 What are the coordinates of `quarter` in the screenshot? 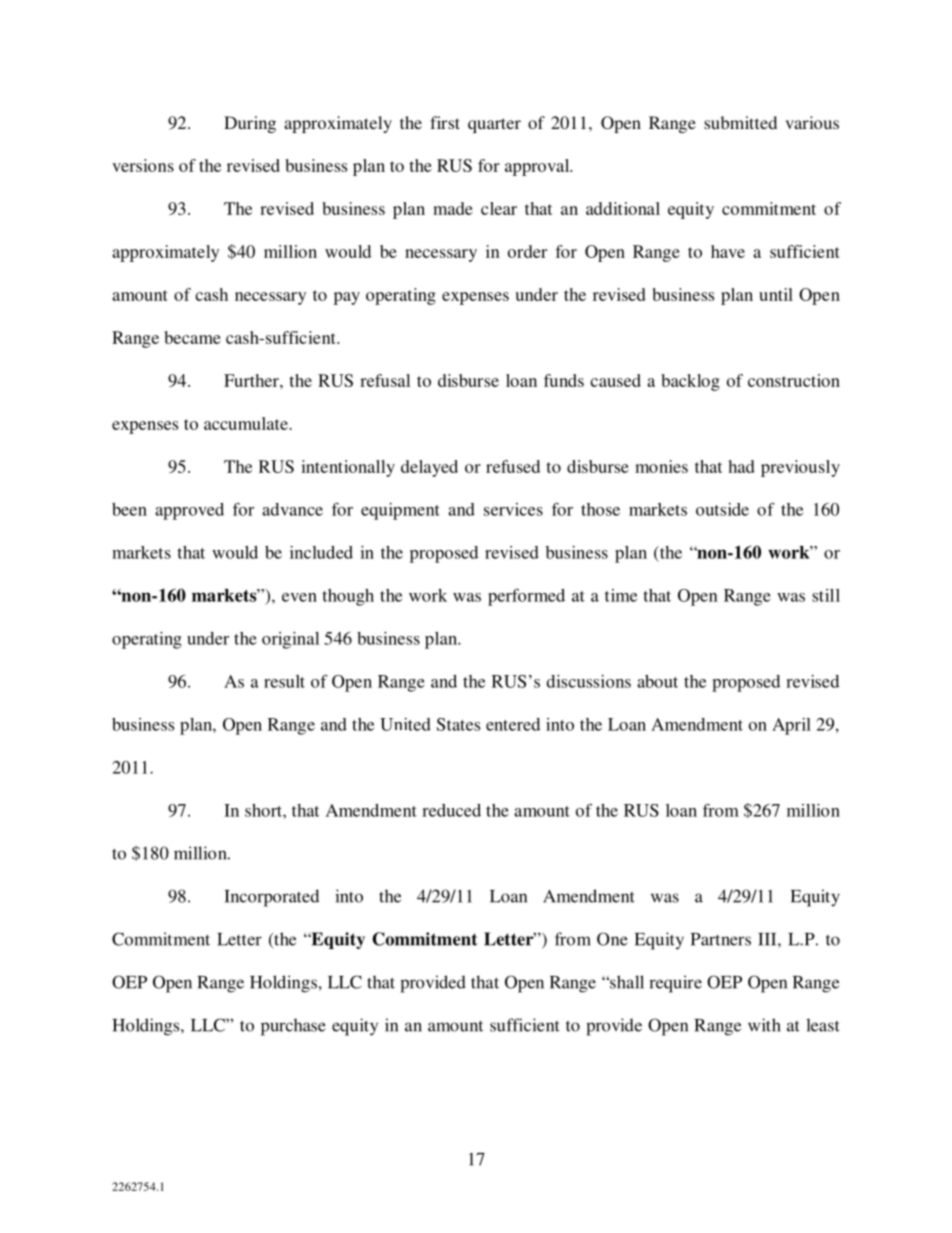 It's located at (494, 125).
